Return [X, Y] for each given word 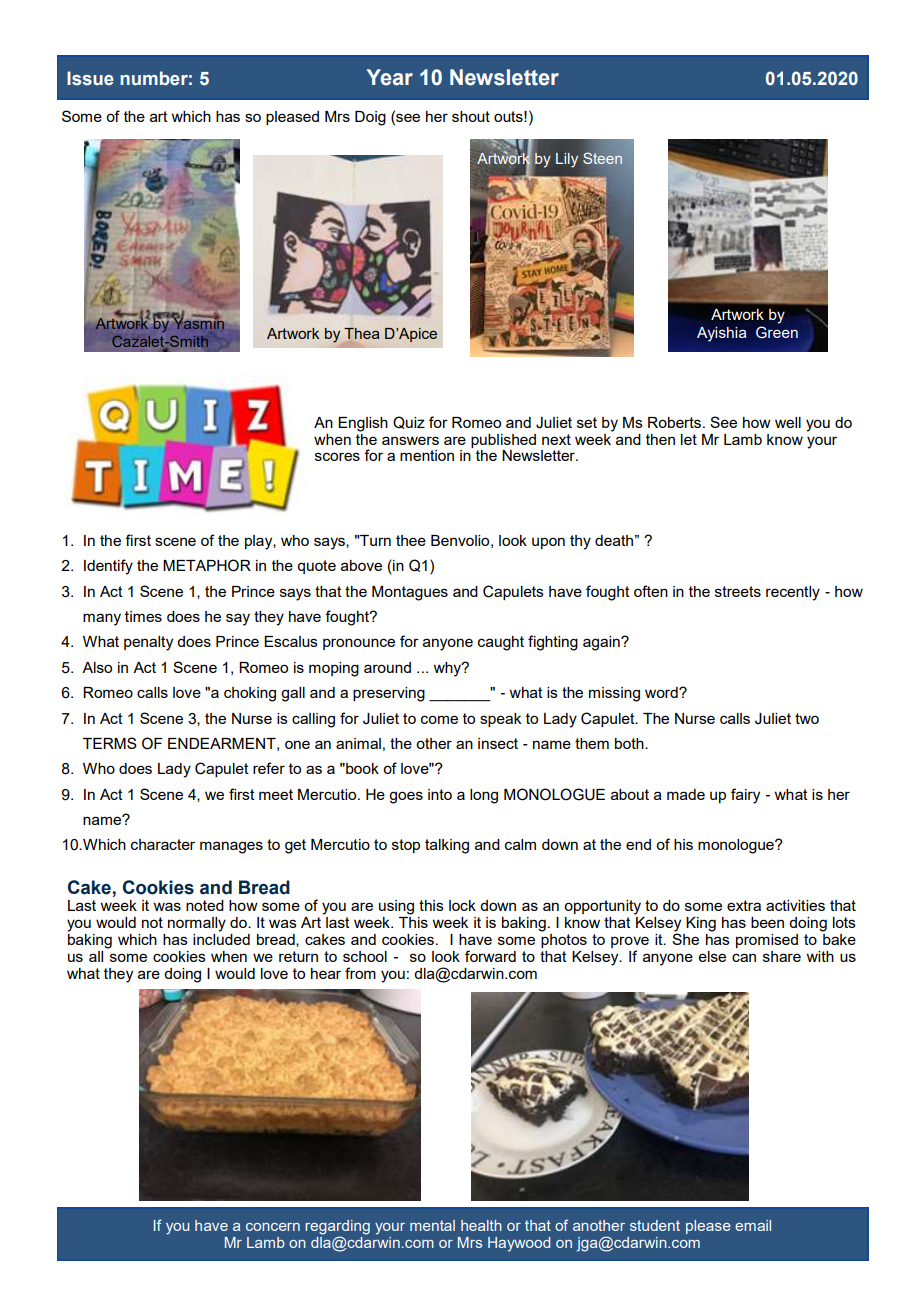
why [448, 669]
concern [273, 1227]
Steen [603, 158]
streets [738, 591]
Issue [90, 78]
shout [471, 116]
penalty [148, 643]
